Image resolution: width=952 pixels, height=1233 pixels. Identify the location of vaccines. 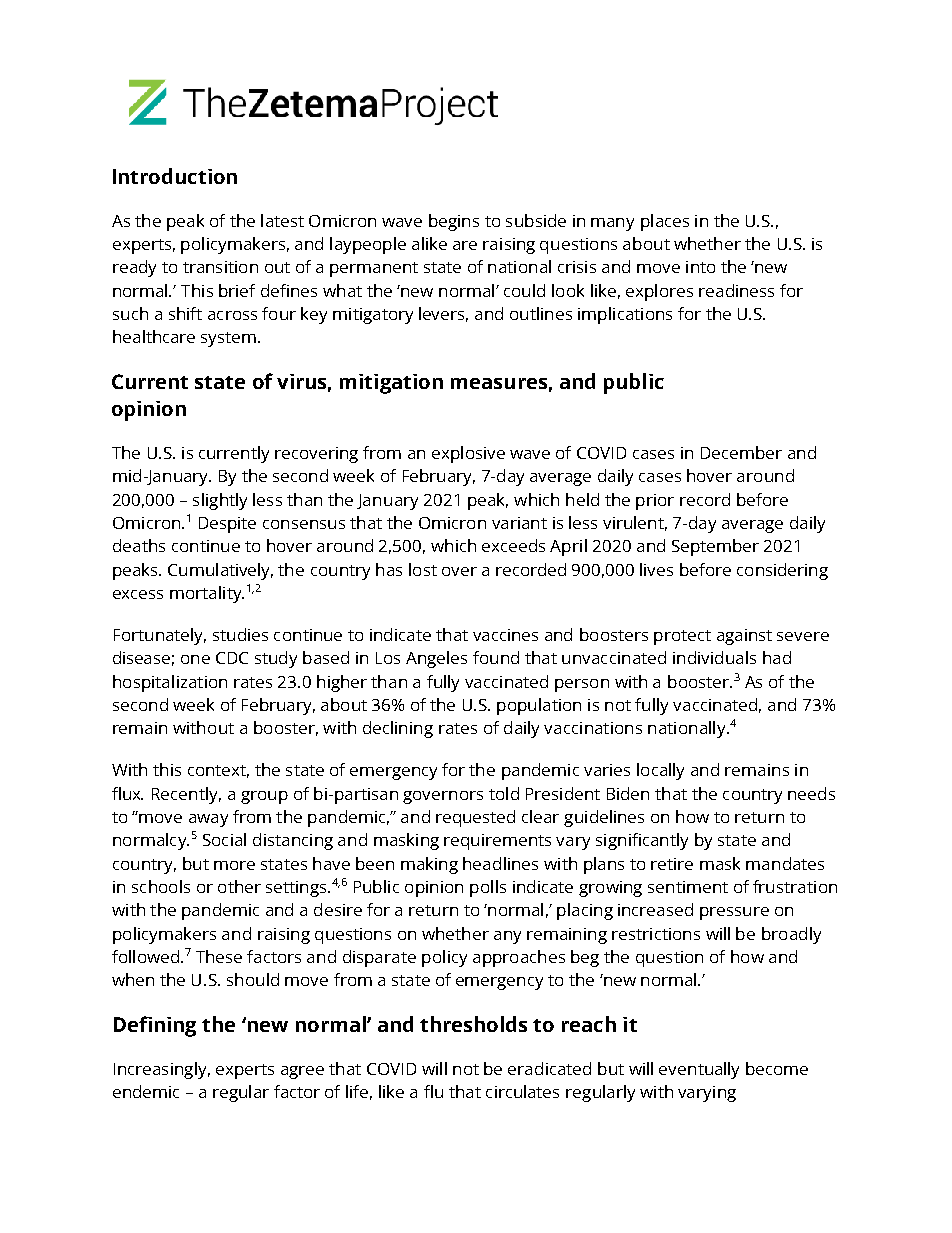
(505, 635).
